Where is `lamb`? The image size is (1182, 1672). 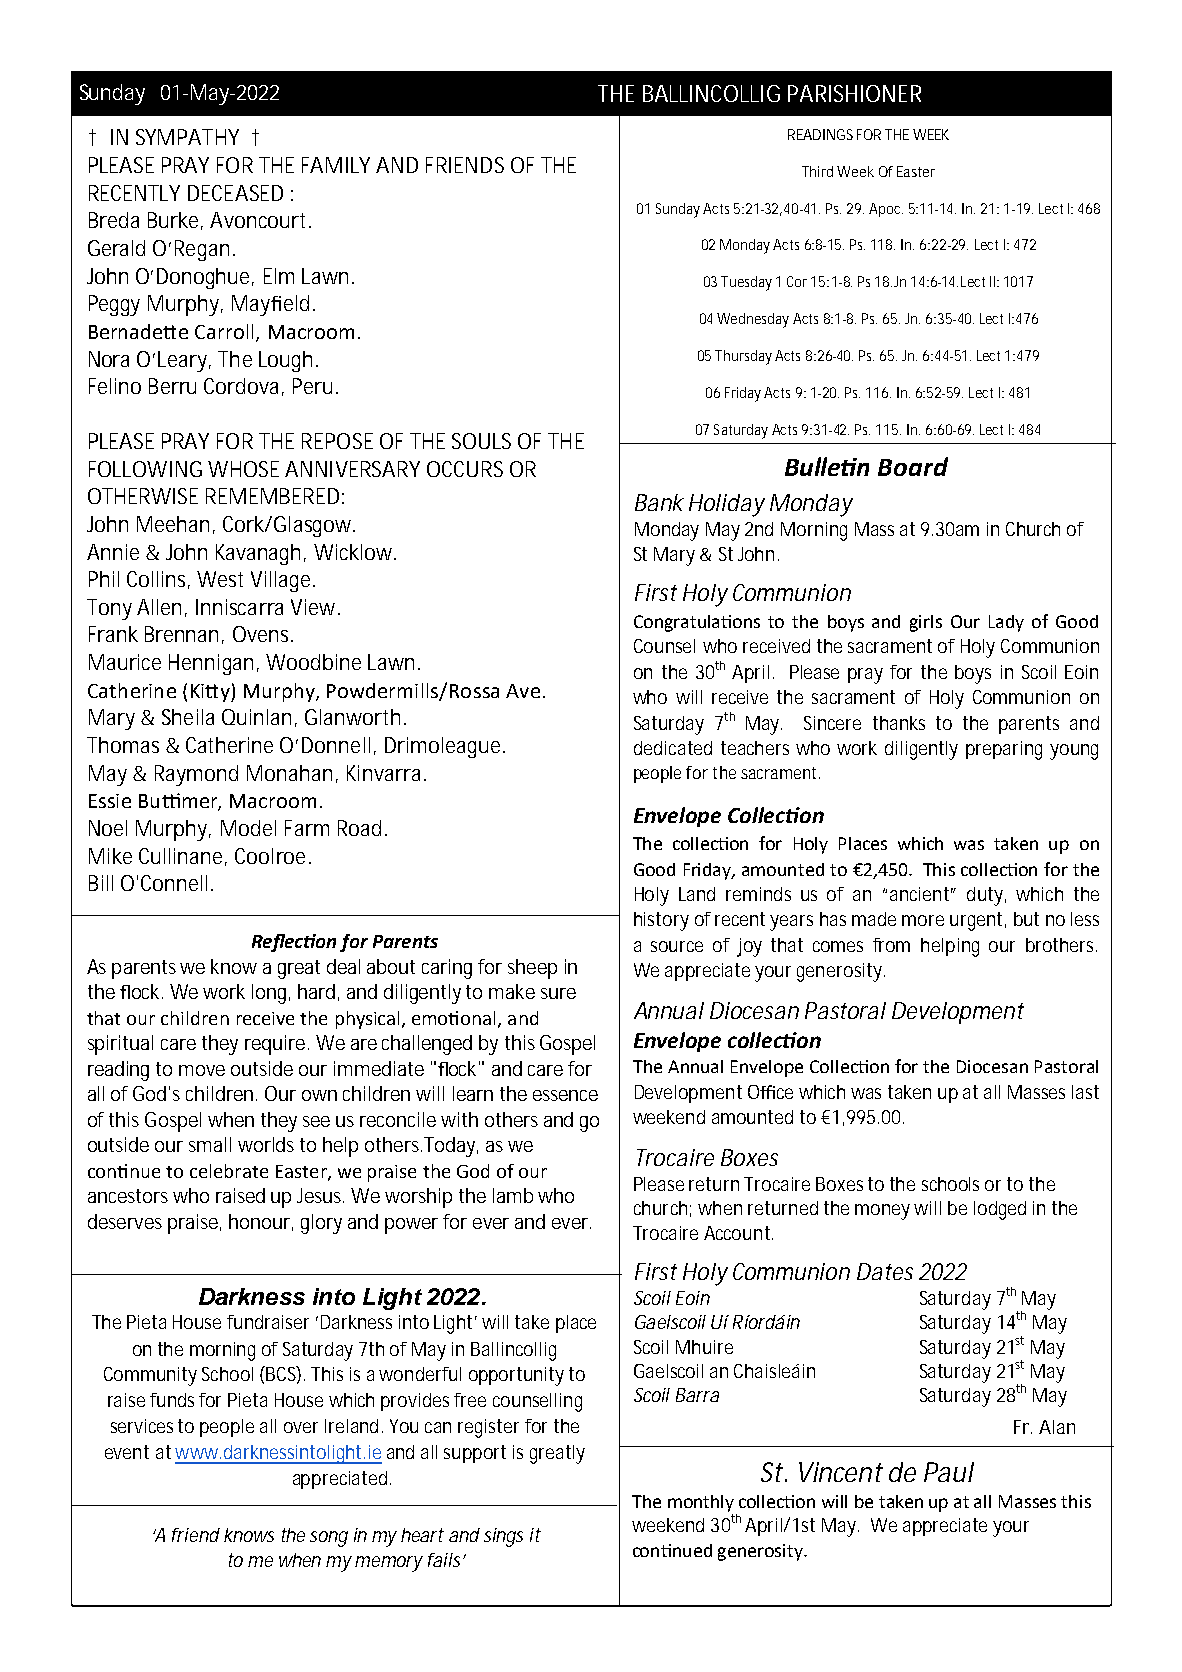 lamb is located at coordinates (513, 1195).
